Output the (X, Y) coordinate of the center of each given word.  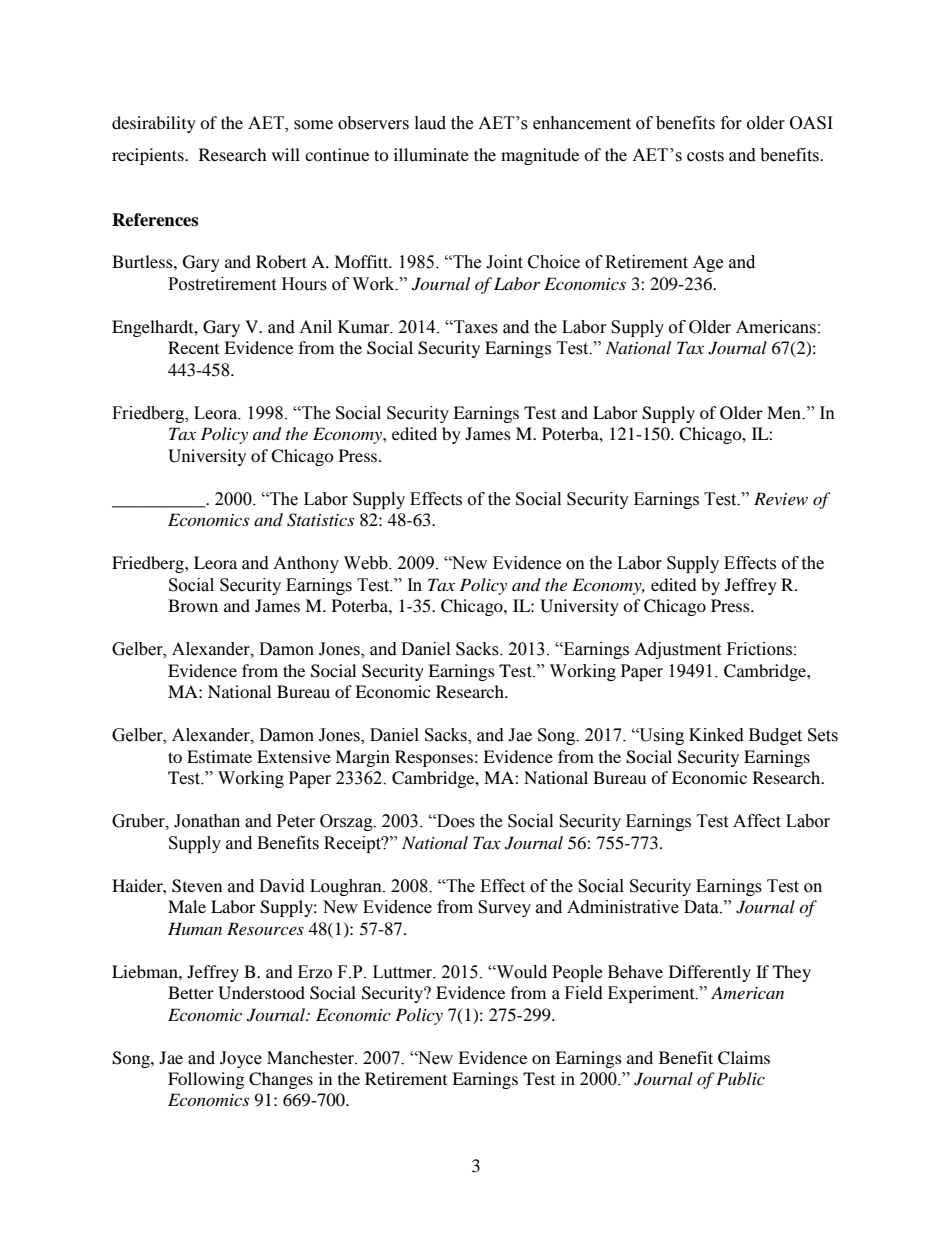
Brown (193, 605)
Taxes (475, 327)
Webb (367, 563)
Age (708, 263)
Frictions (759, 649)
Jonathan (207, 821)
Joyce (241, 1059)
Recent (193, 347)
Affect (757, 821)
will (286, 154)
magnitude (540, 156)
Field (584, 993)
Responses (434, 758)
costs (705, 156)
